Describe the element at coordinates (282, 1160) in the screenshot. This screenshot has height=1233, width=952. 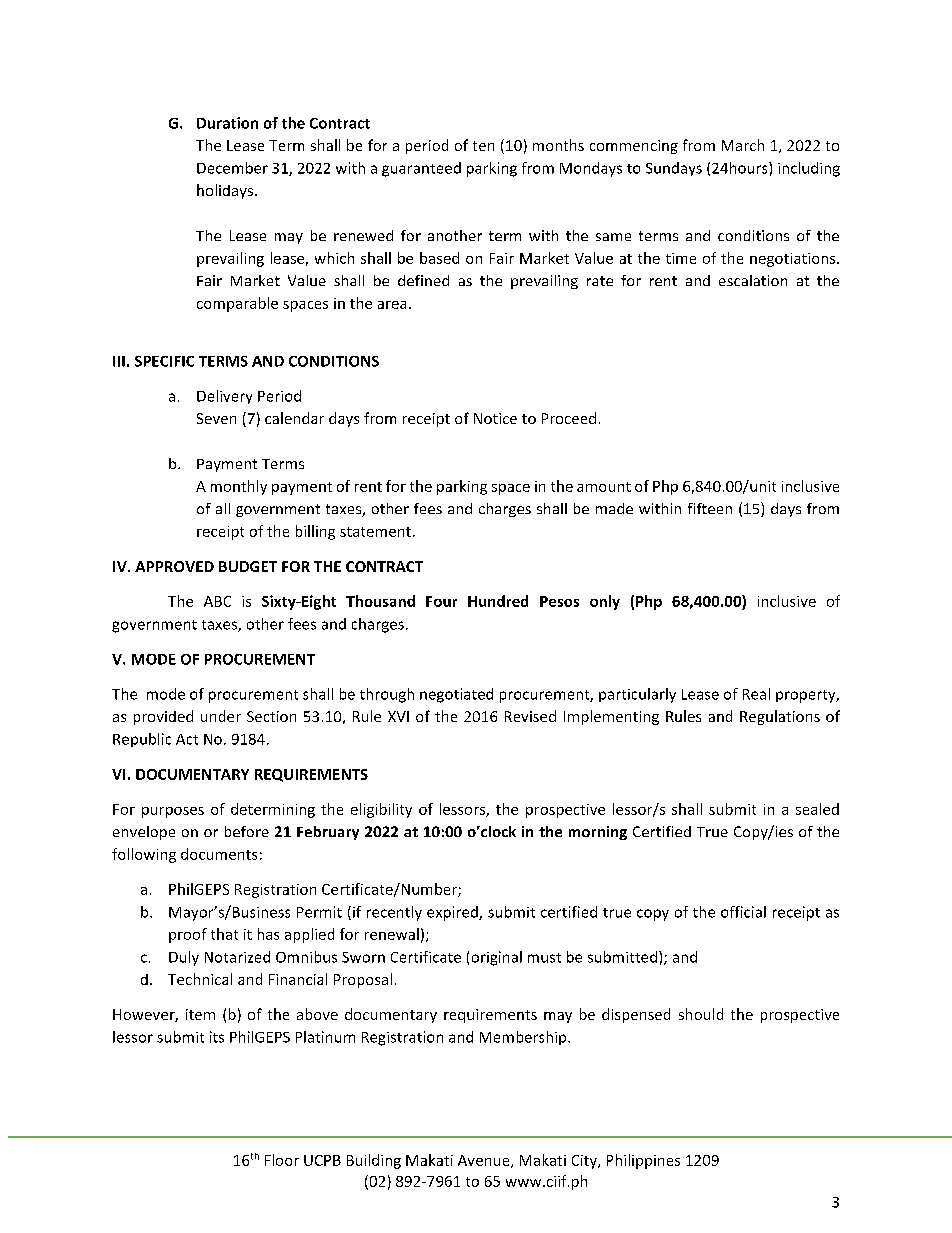
I see `Floor` at that location.
